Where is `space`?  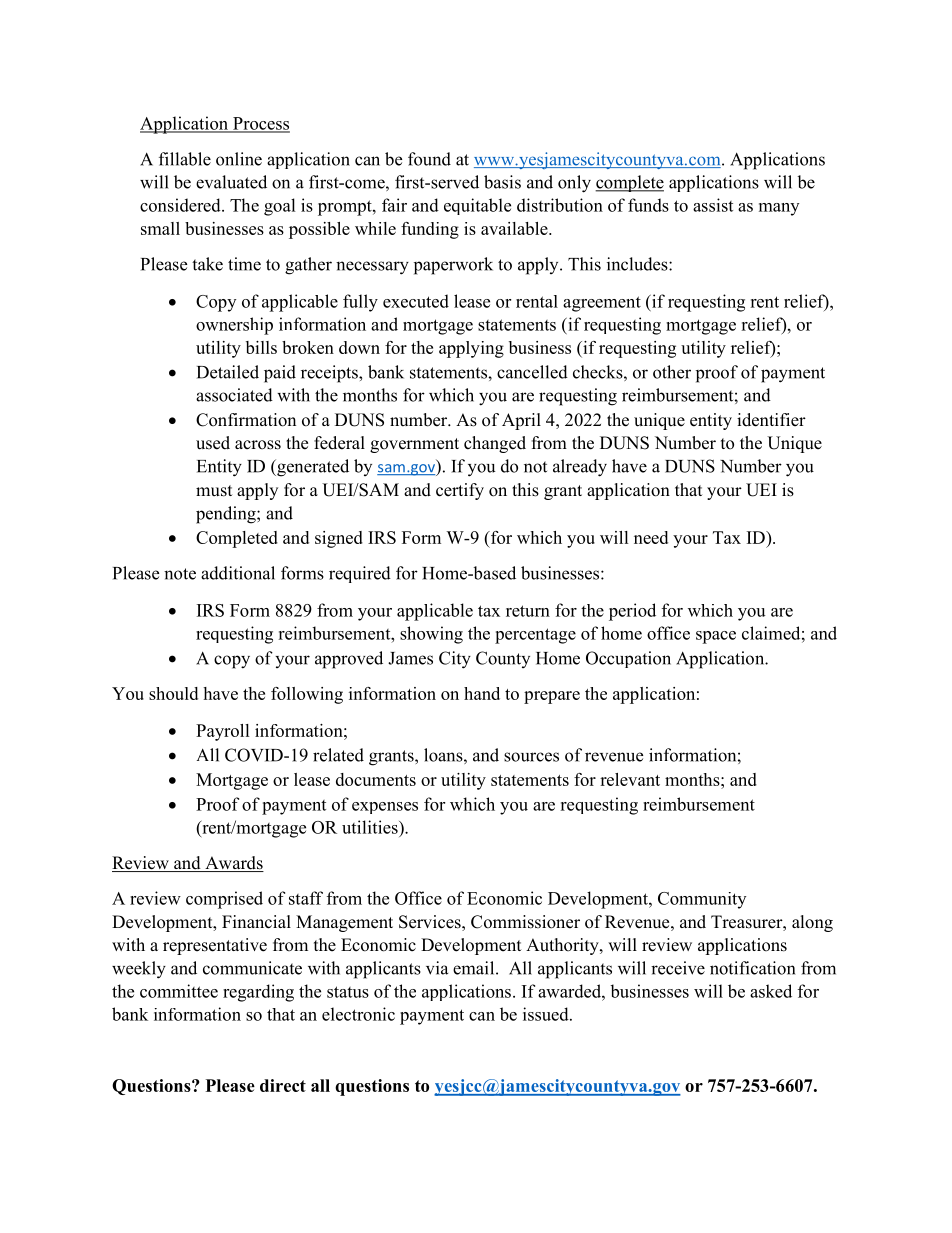 space is located at coordinates (716, 637).
